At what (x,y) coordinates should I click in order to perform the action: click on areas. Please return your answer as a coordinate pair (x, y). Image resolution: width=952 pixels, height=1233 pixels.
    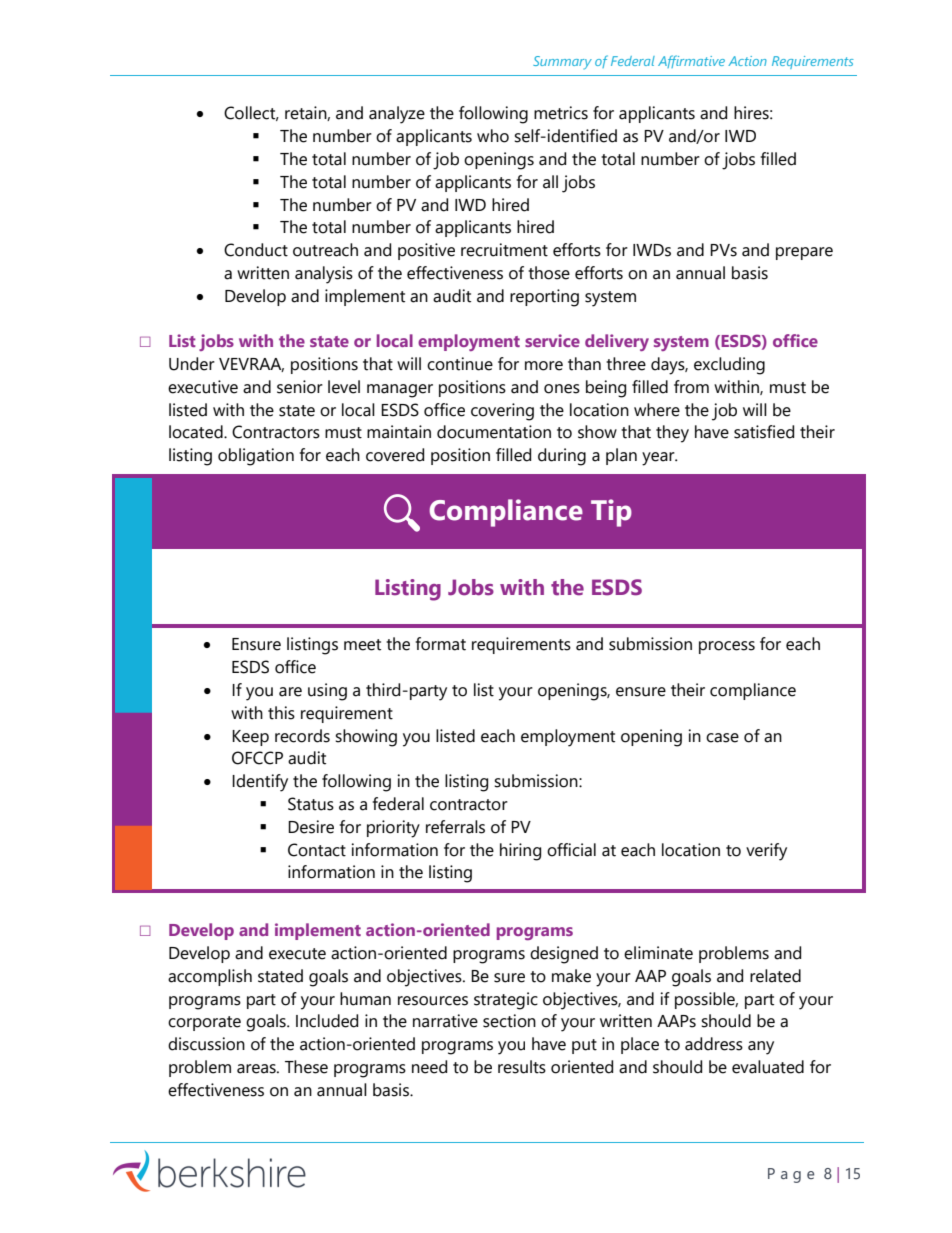
    Looking at the image, I should click on (257, 1069).
